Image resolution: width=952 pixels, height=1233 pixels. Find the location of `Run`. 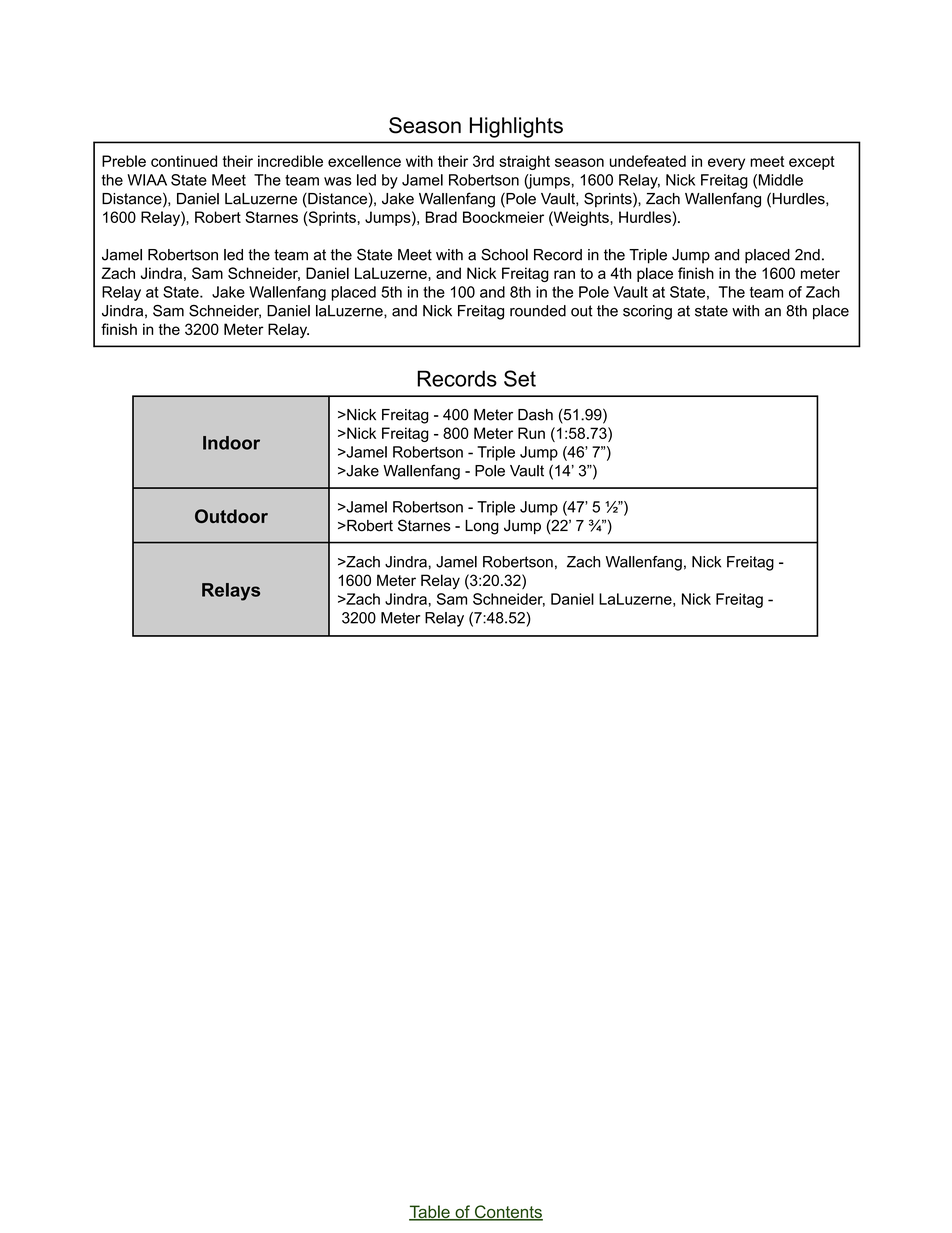

Run is located at coordinates (531, 433).
